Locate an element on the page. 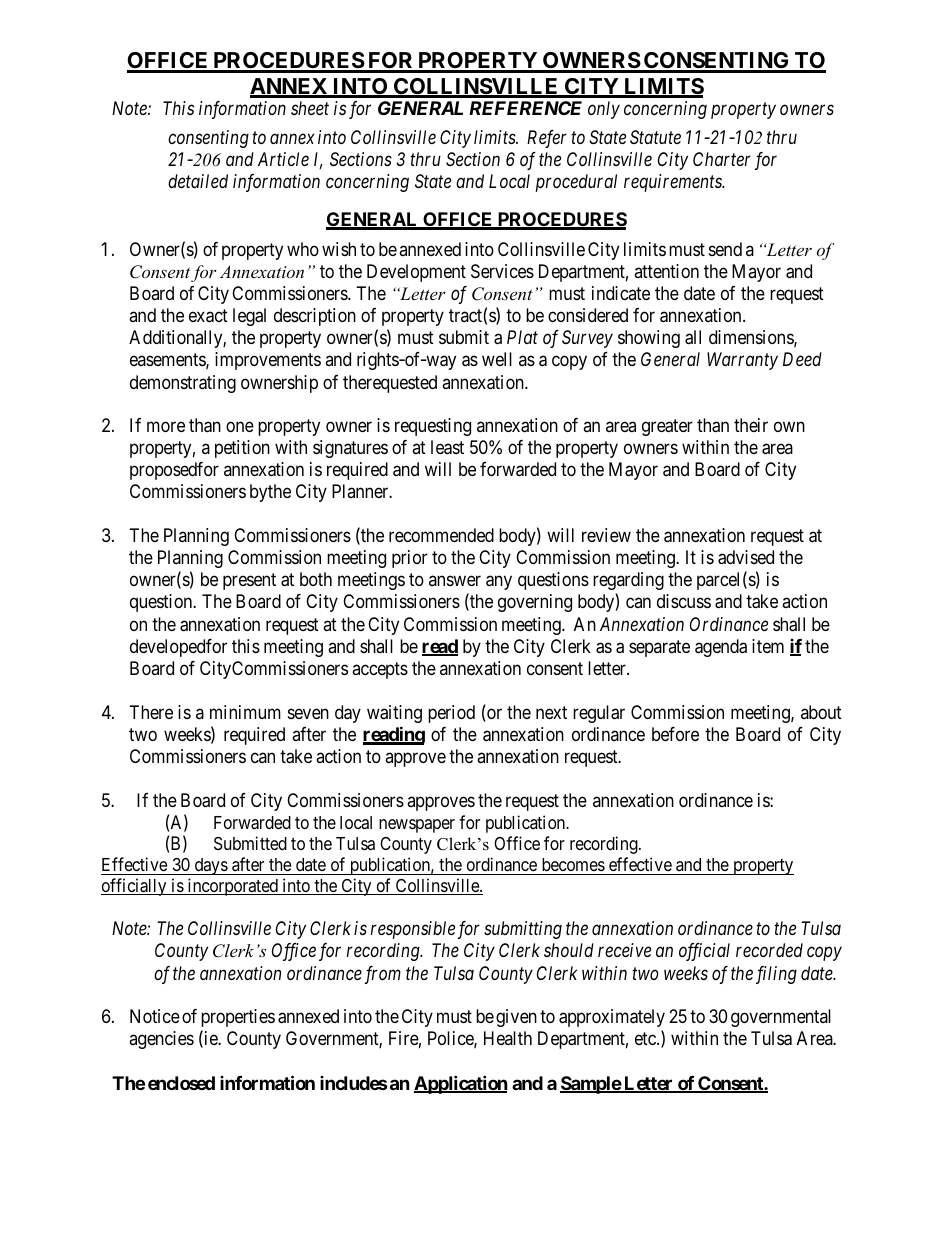  properties is located at coordinates (238, 1018).
